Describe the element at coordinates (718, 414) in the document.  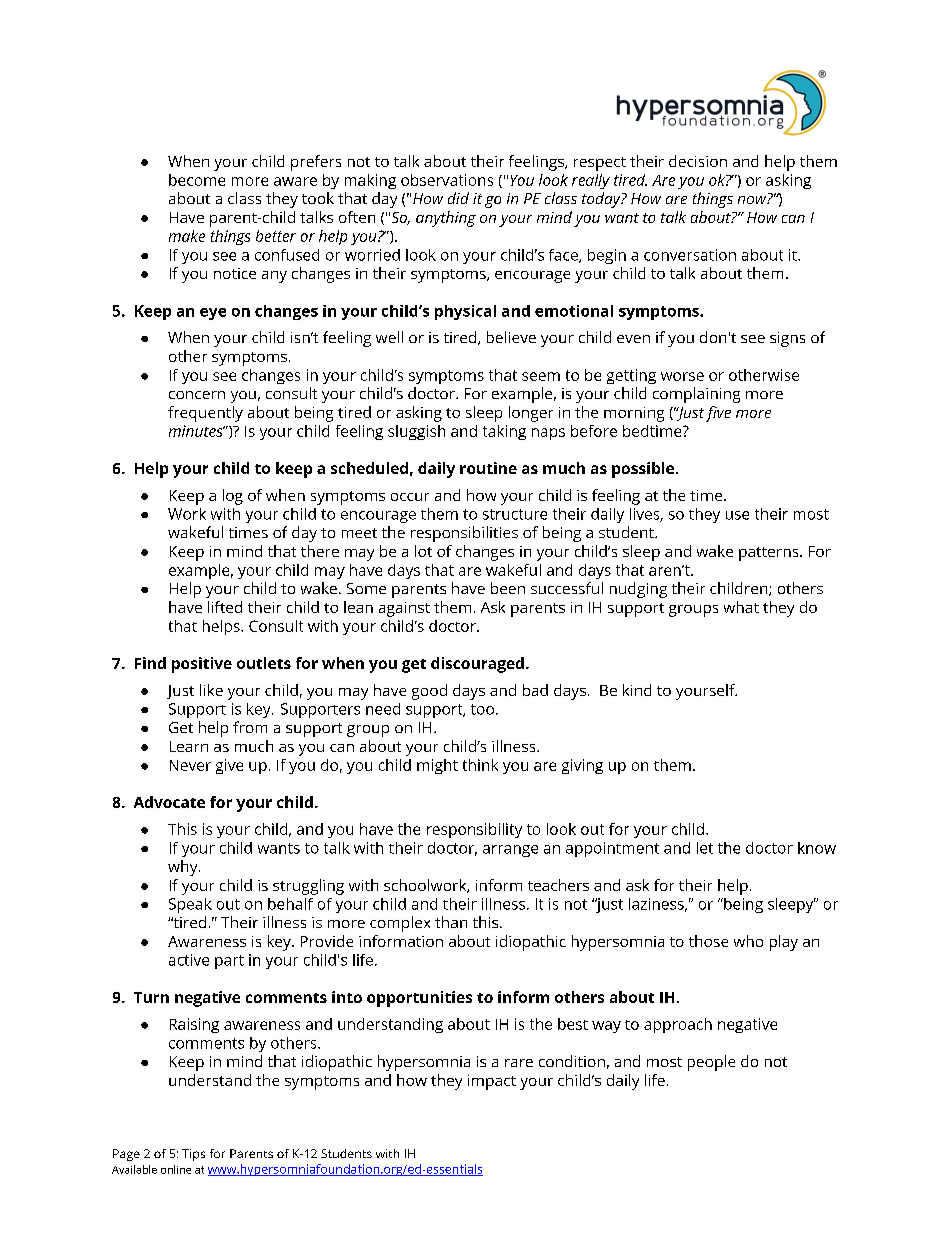
I see `five` at that location.
